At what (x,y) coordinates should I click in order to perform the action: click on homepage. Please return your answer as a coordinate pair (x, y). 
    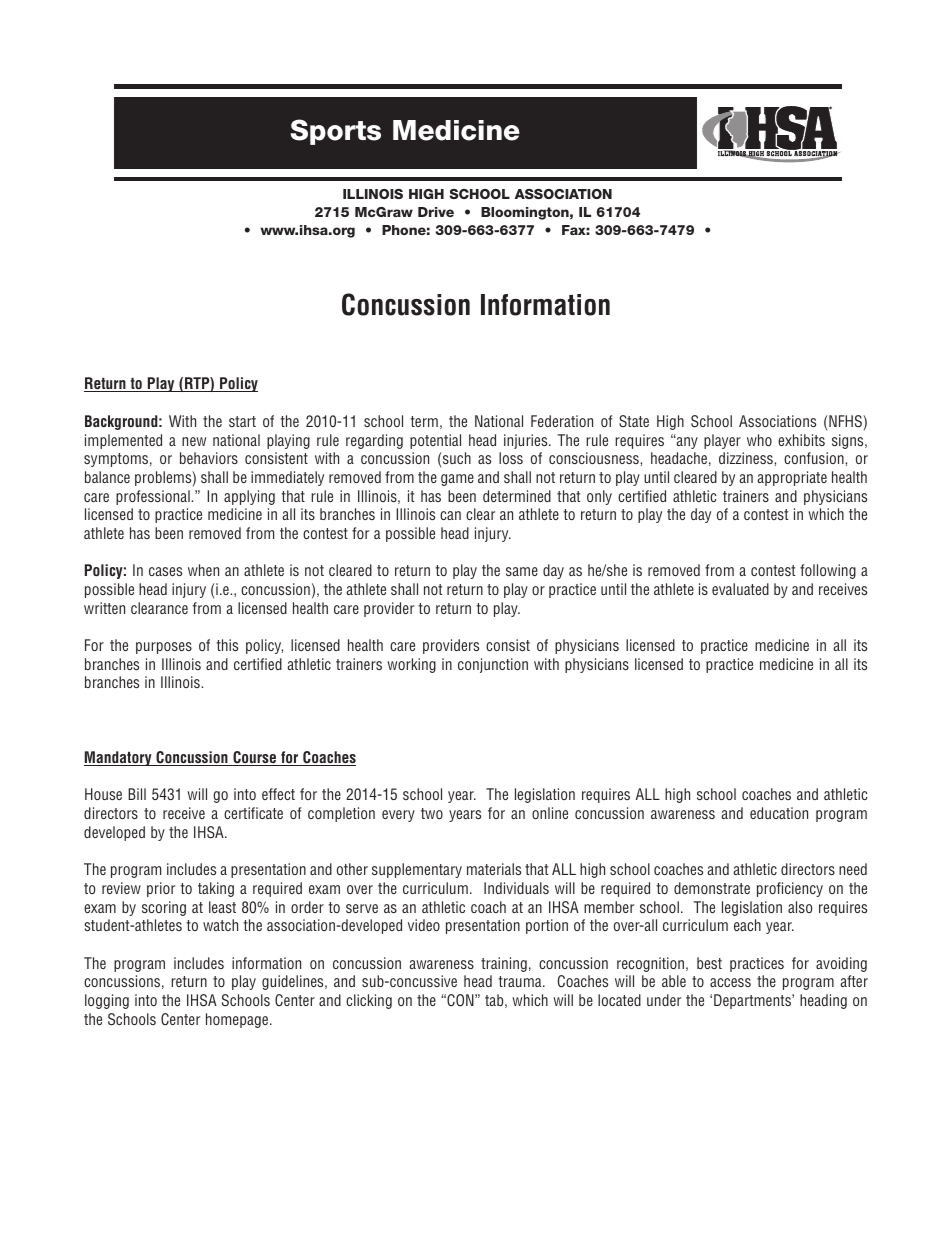
    Looking at the image, I should click on (238, 1020).
